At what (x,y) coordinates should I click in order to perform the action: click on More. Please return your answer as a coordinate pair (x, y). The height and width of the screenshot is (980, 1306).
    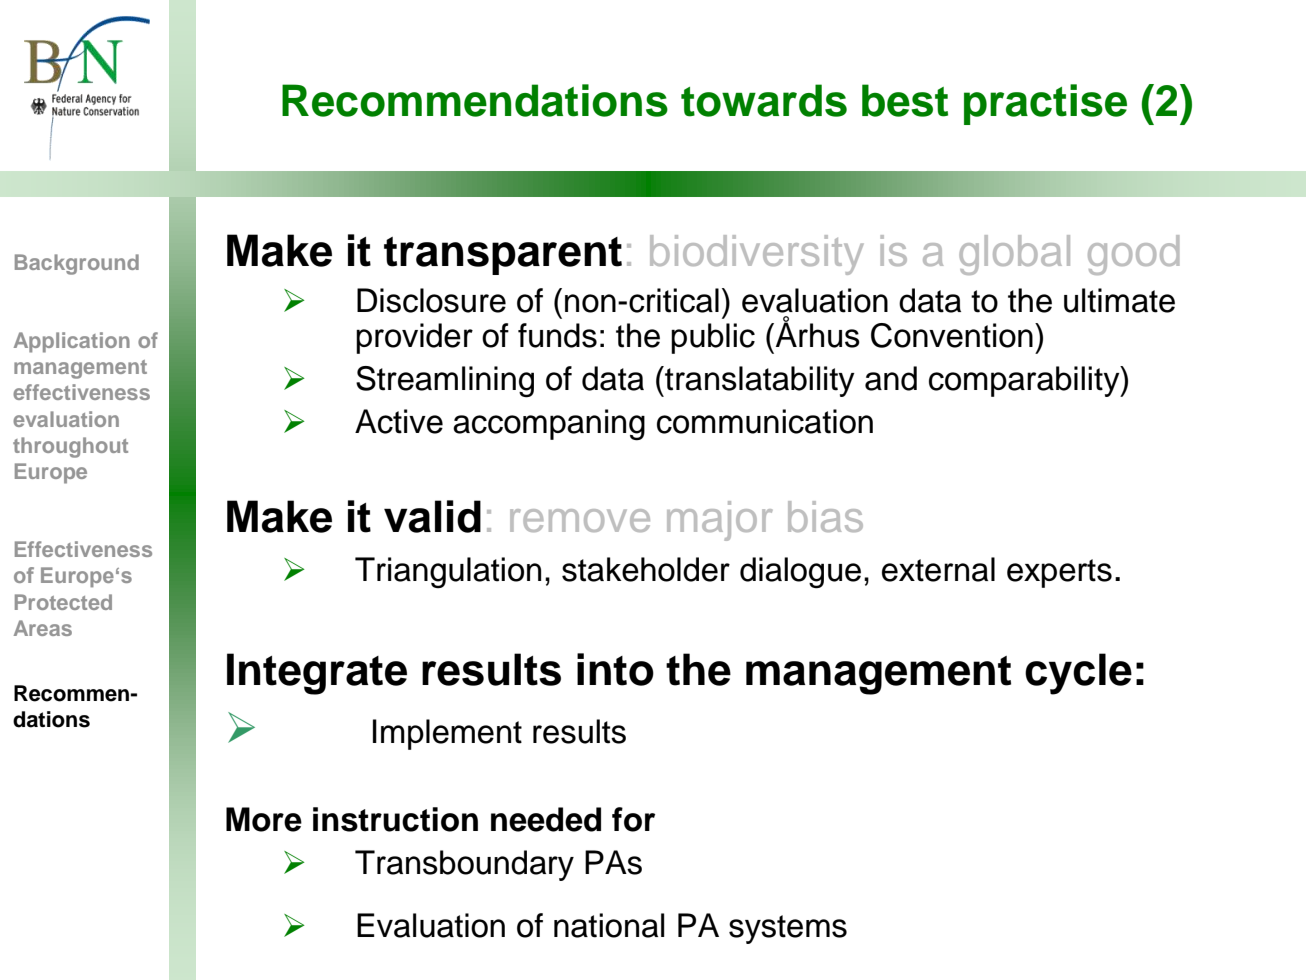
    Looking at the image, I should click on (264, 819).
